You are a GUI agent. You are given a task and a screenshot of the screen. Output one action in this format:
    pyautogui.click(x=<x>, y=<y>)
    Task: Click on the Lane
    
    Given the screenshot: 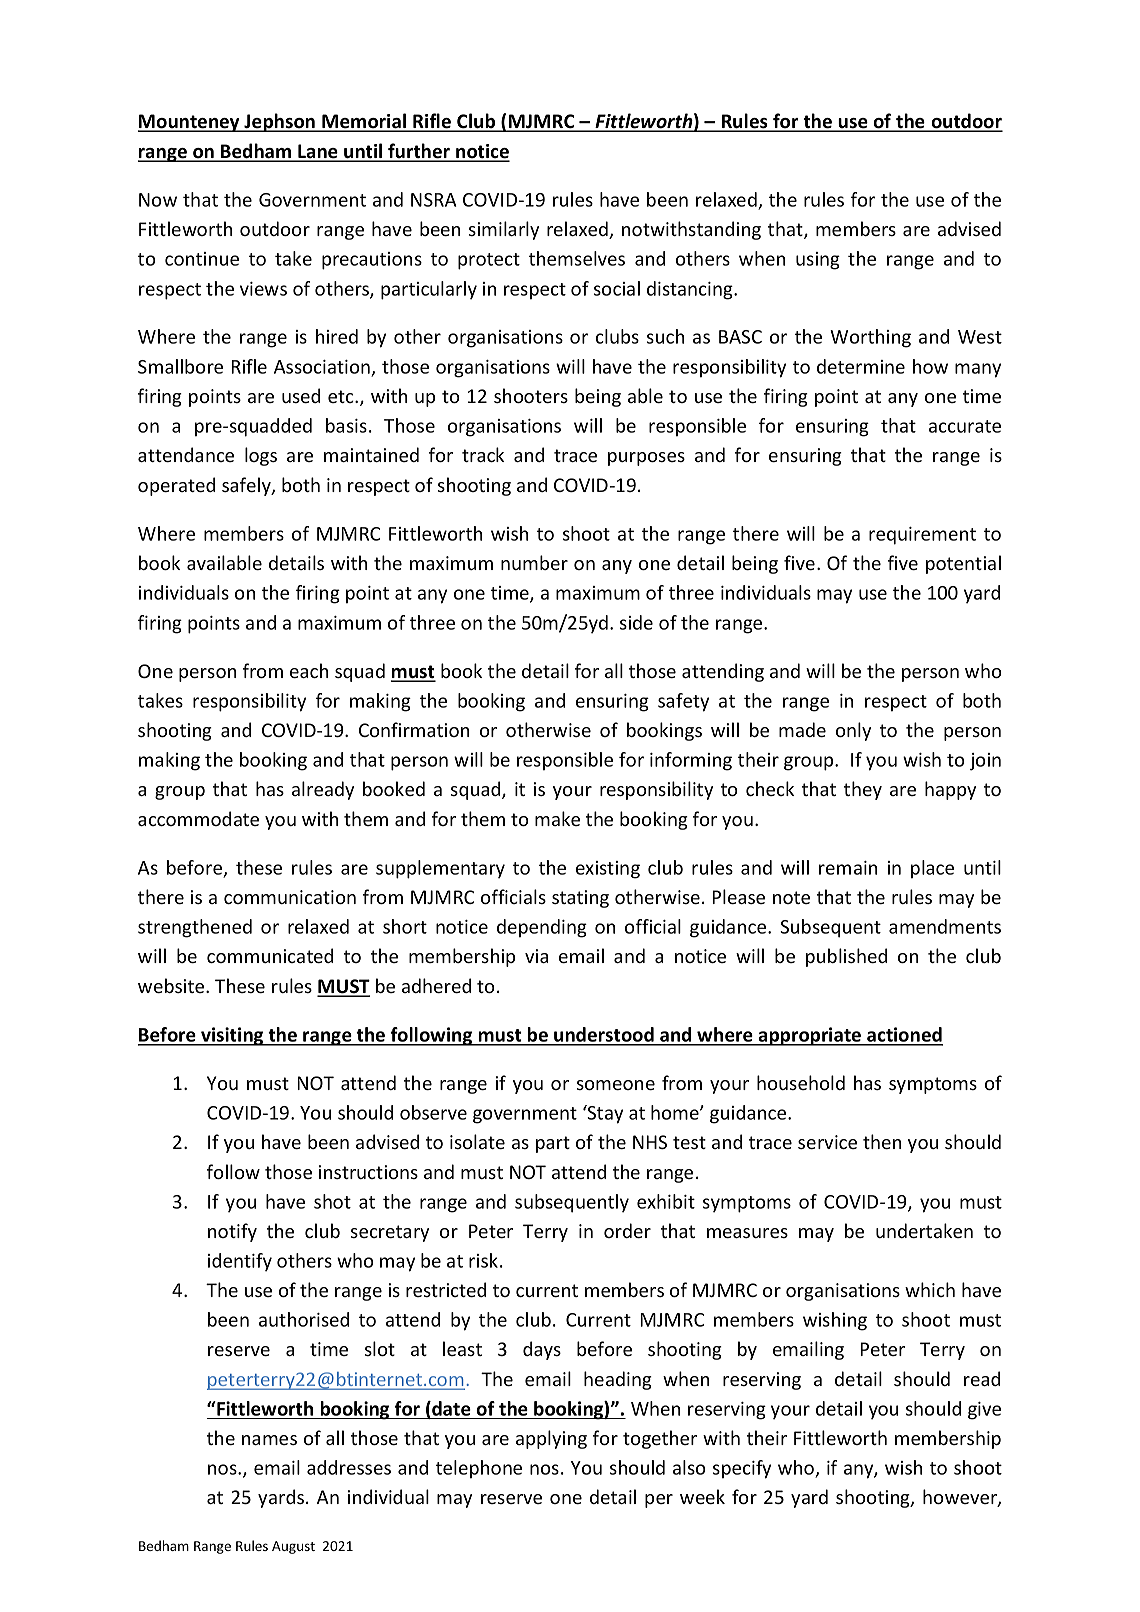 What is the action you would take?
    pyautogui.click(x=318, y=152)
